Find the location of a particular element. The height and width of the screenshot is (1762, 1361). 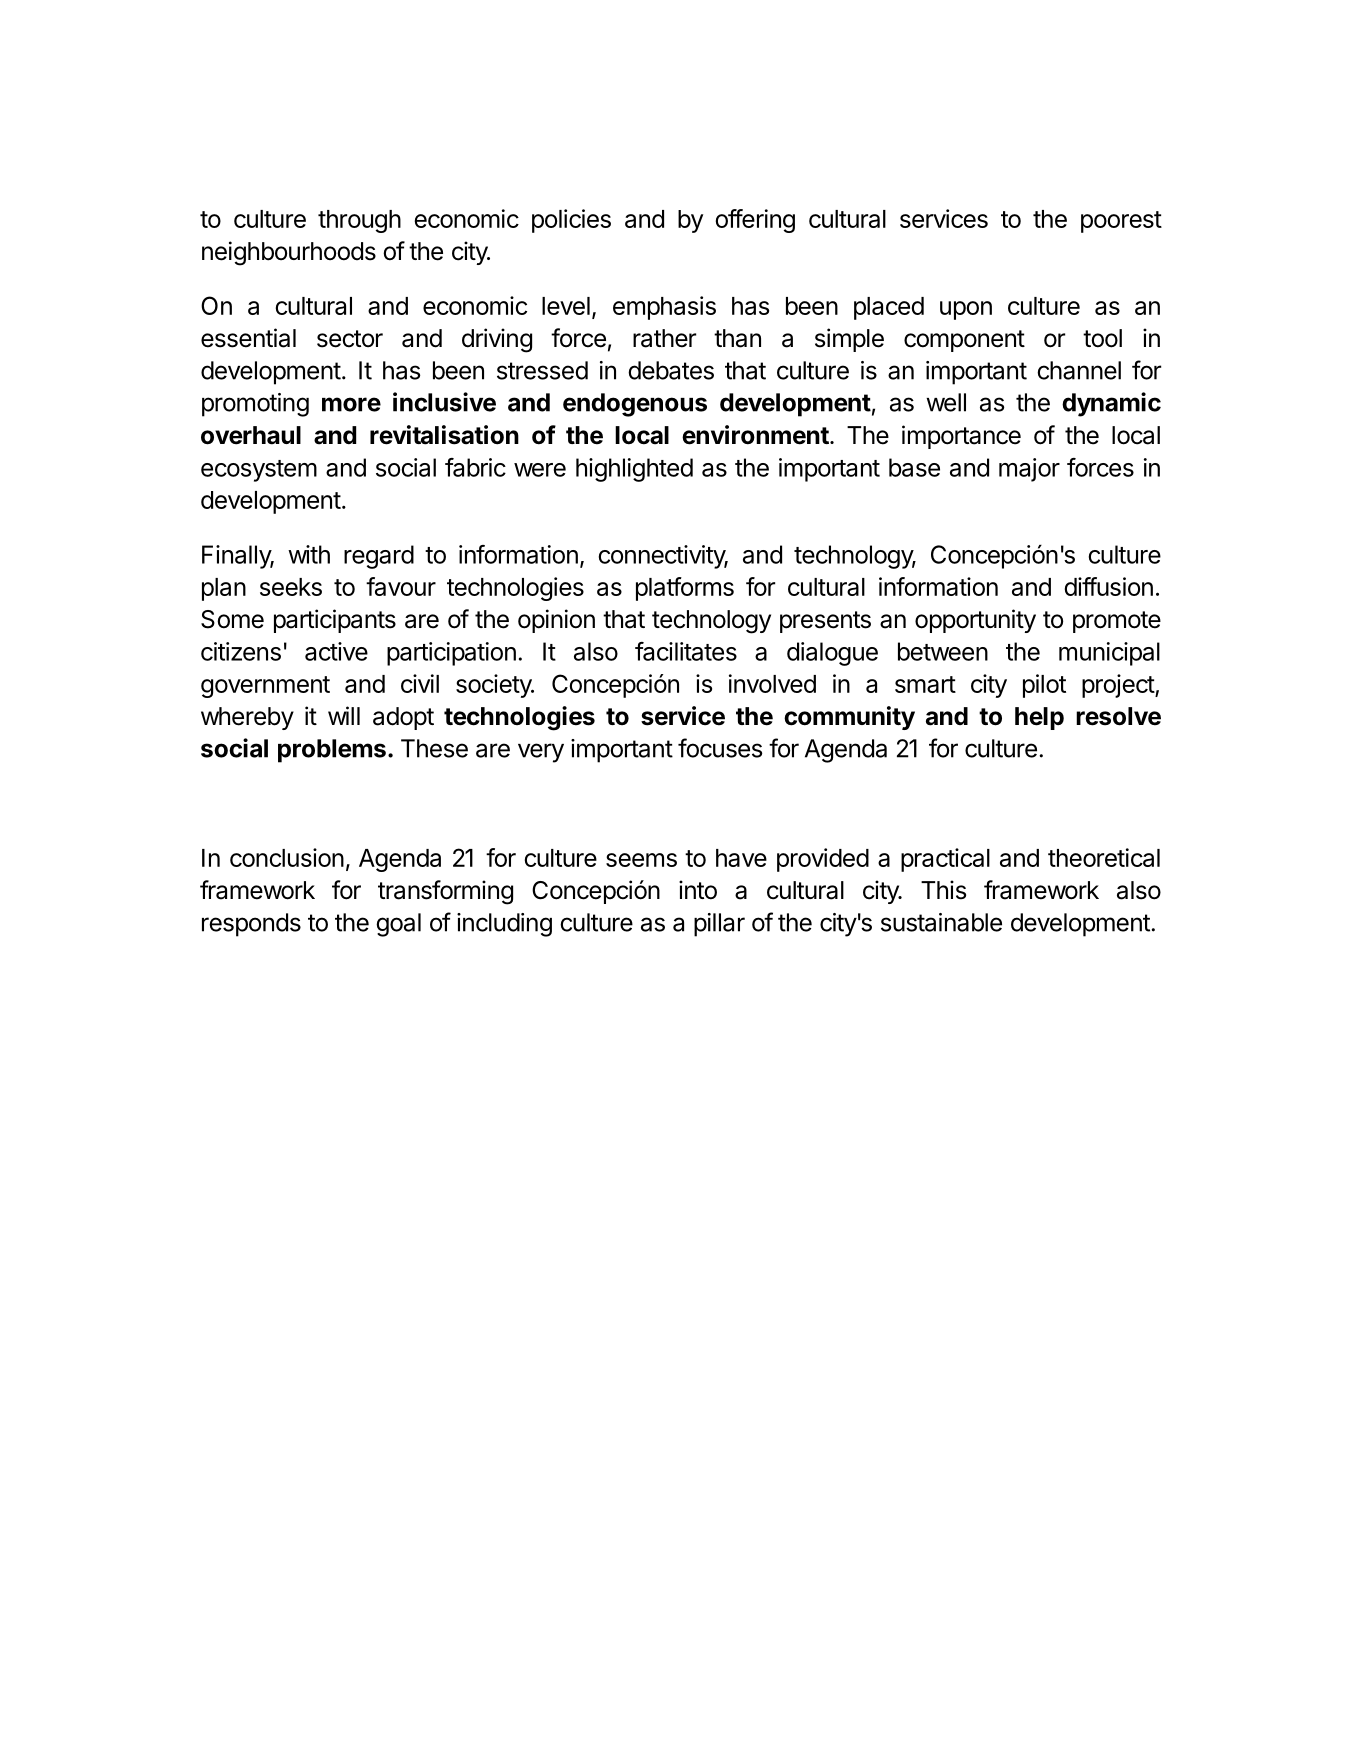

goal is located at coordinates (398, 925).
